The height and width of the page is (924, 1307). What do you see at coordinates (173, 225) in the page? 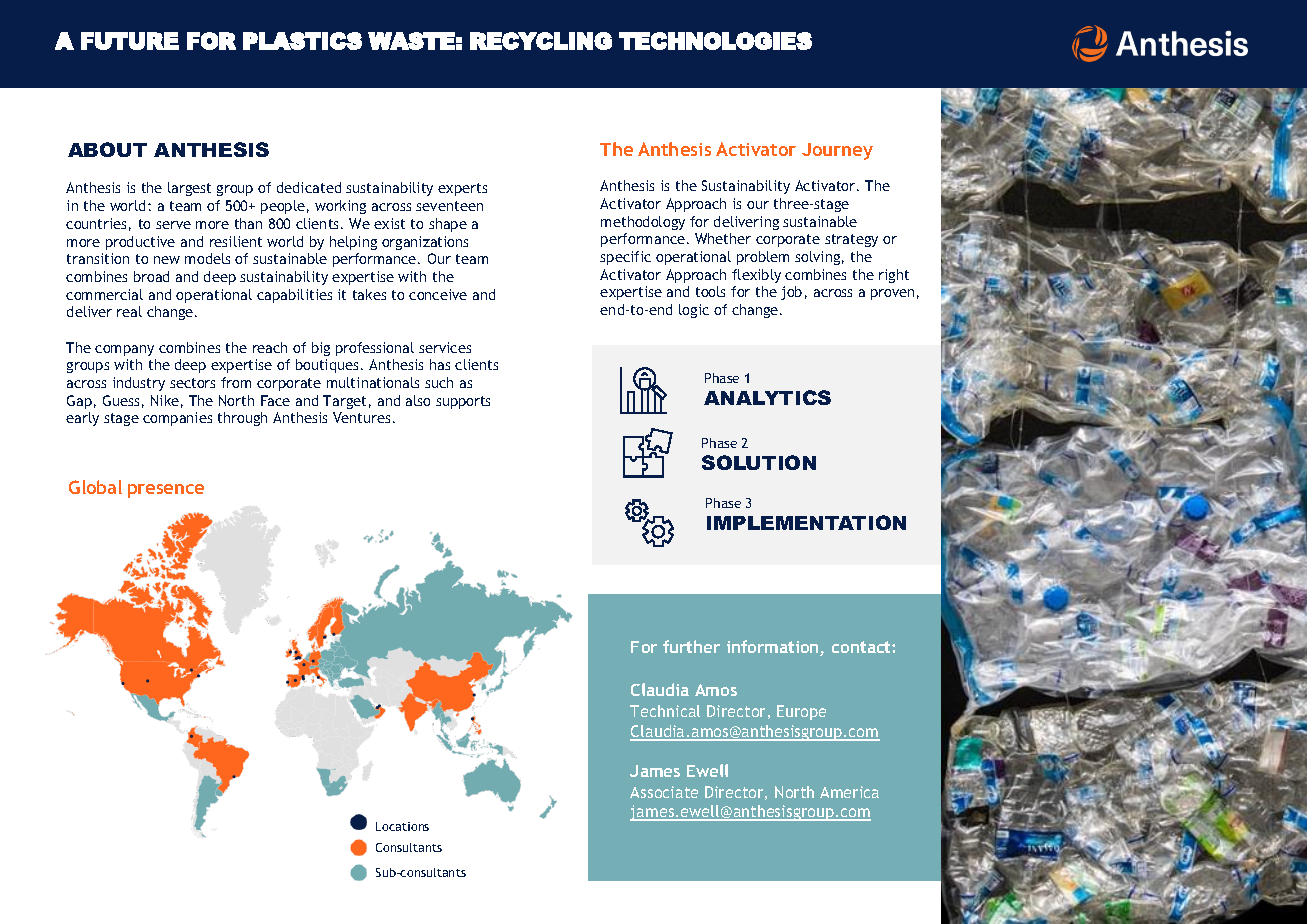
I see `serve` at bounding box center [173, 225].
